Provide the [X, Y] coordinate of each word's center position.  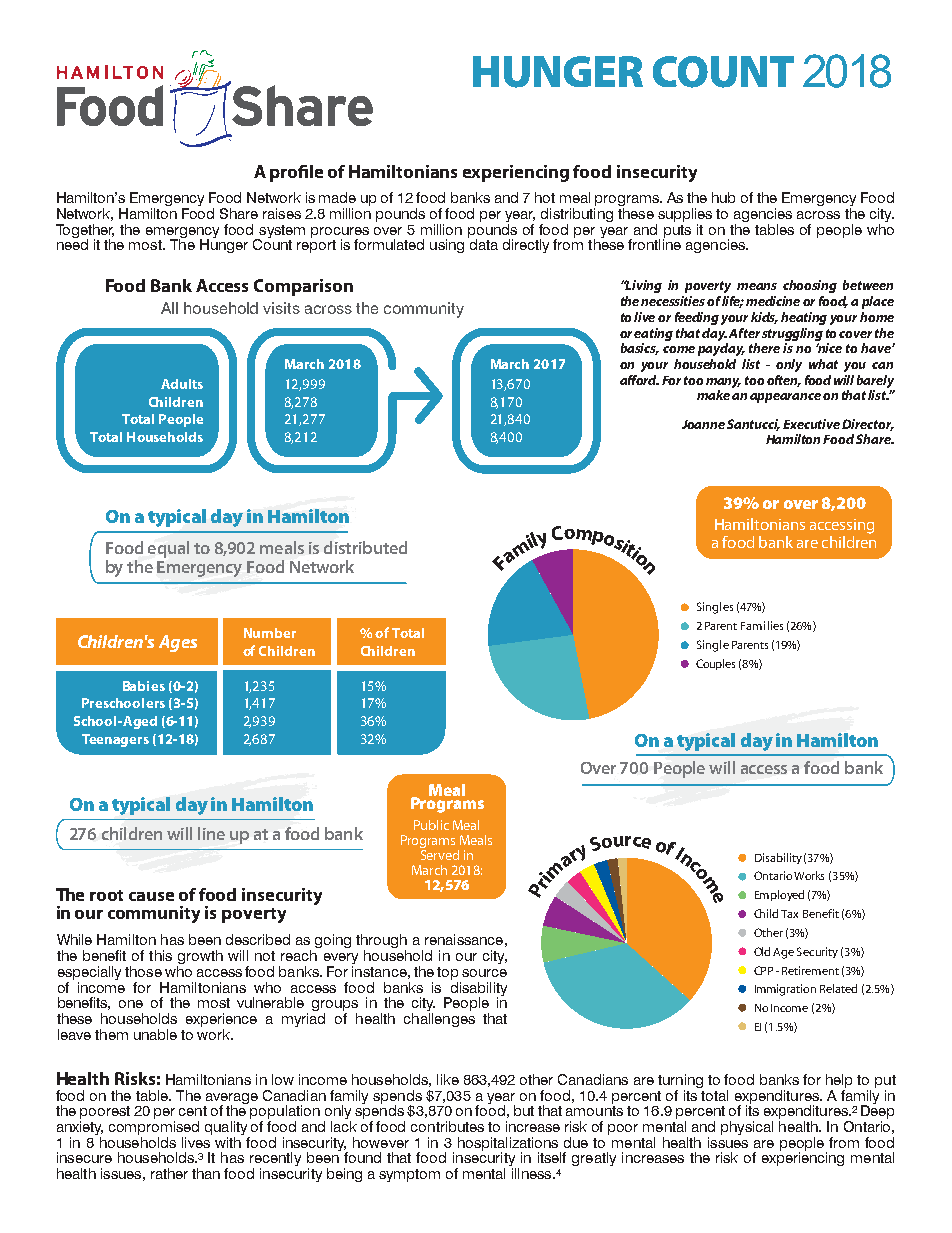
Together [85, 232]
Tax [789, 914]
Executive [811, 424]
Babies [144, 686]
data [483, 243]
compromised [154, 1129]
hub [723, 197]
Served [439, 853]
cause [151, 896]
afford [639, 380]
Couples [715, 664]
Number [270, 633]
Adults [182, 384]
